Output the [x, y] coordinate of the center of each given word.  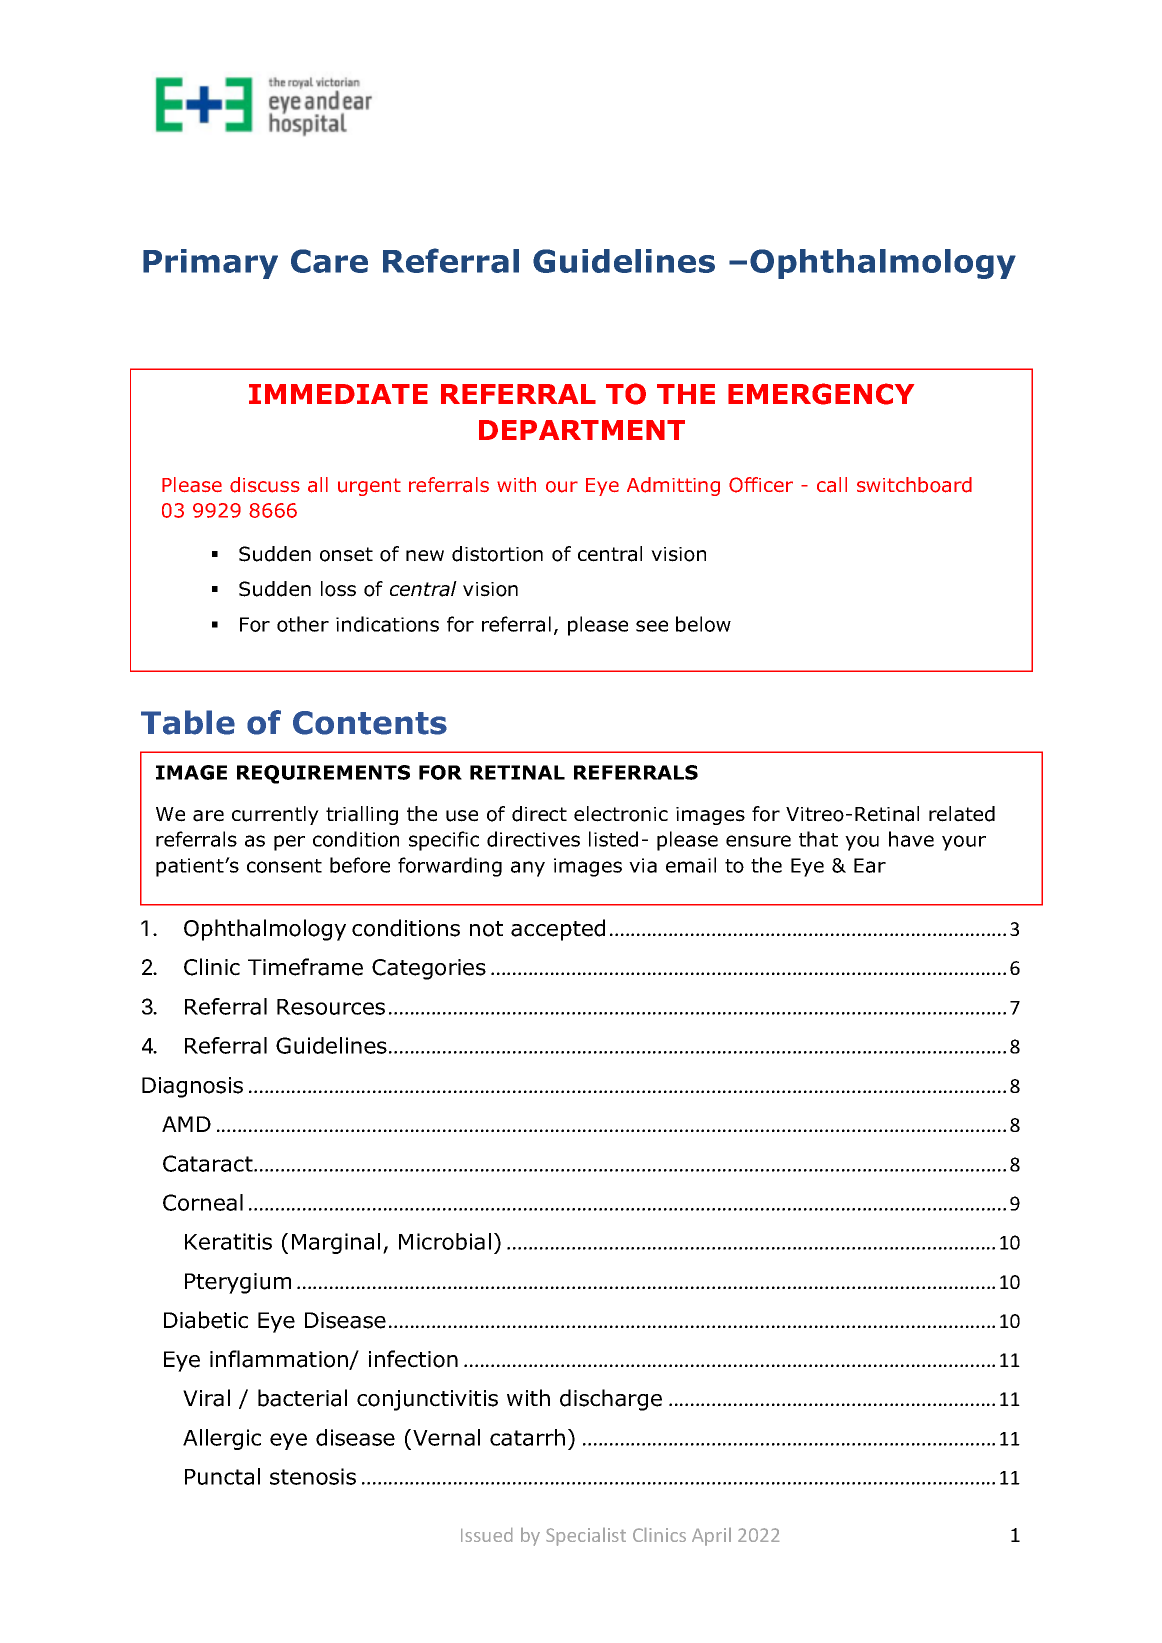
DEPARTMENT [582, 430]
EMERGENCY [821, 394]
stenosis [313, 1476]
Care [329, 261]
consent [284, 866]
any [528, 869]
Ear [870, 865]
